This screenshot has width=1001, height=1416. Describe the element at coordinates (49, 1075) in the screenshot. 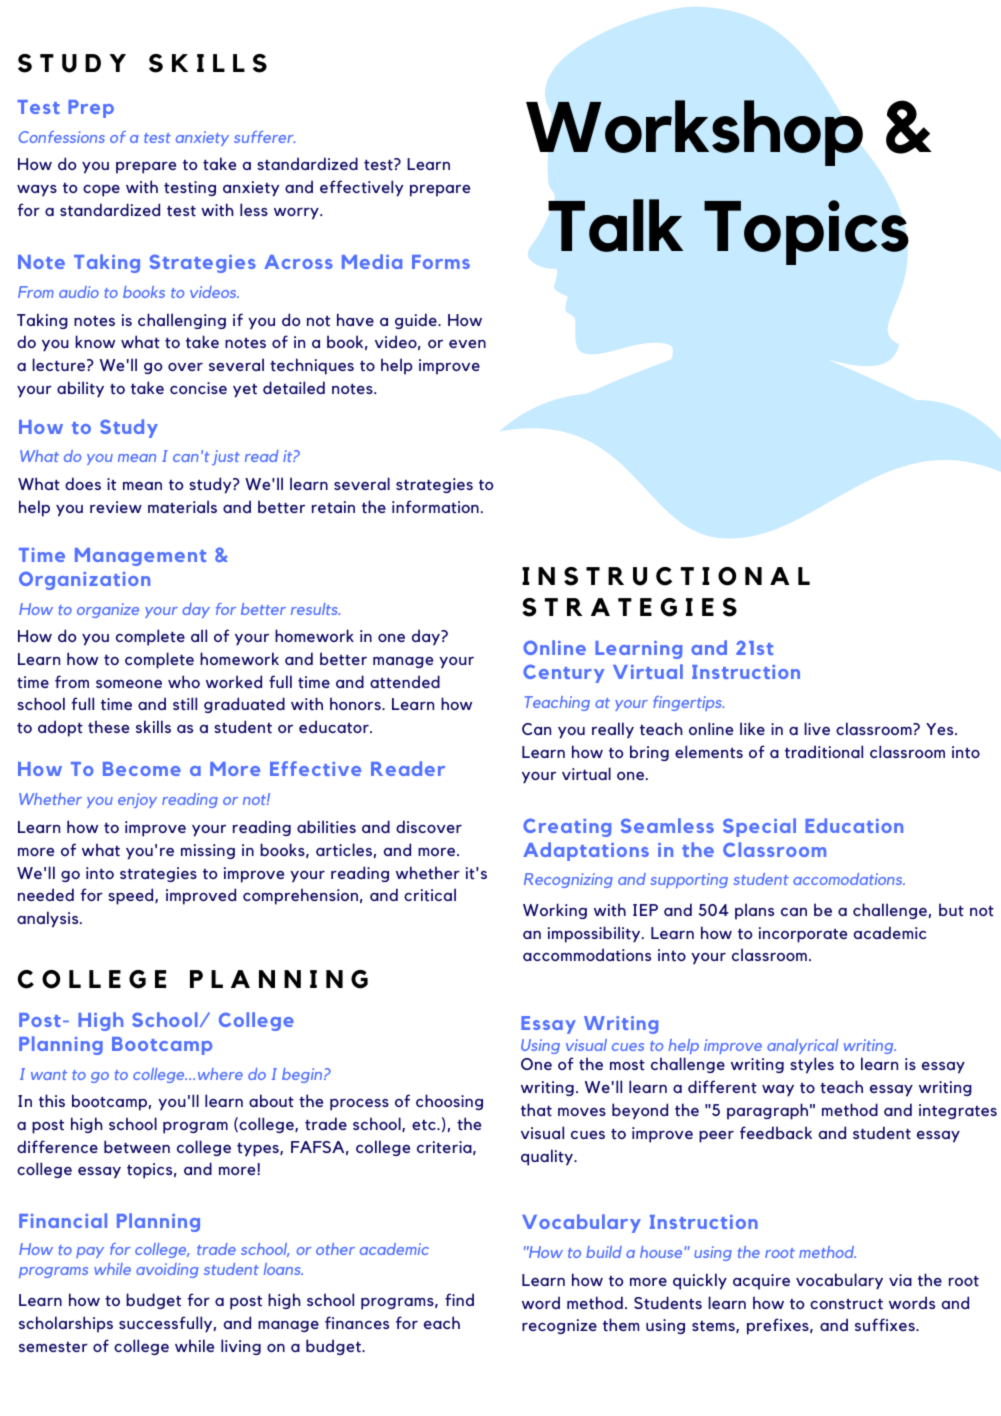

I see `want` at that location.
